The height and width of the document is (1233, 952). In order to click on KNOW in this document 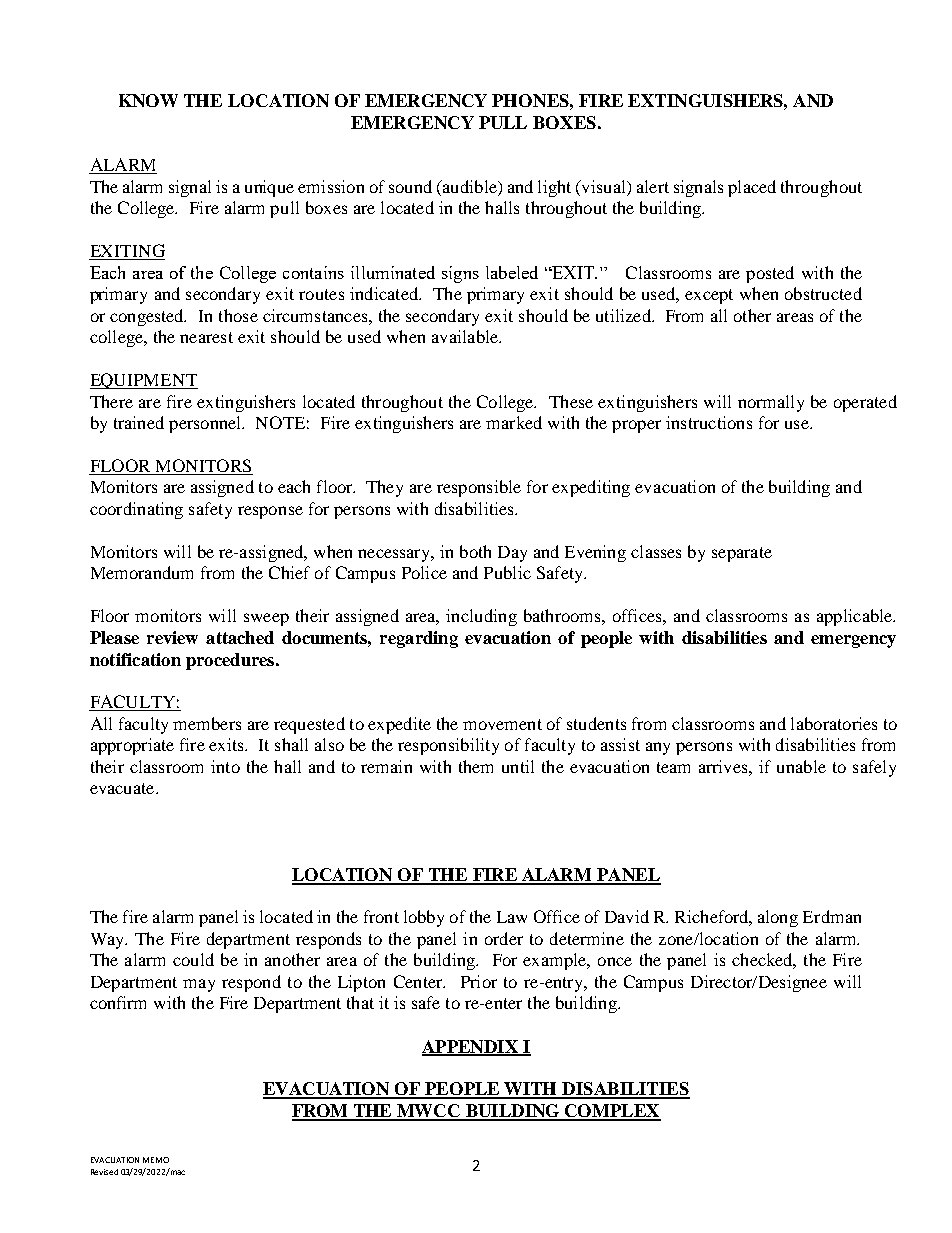, I will do `click(148, 100)`.
